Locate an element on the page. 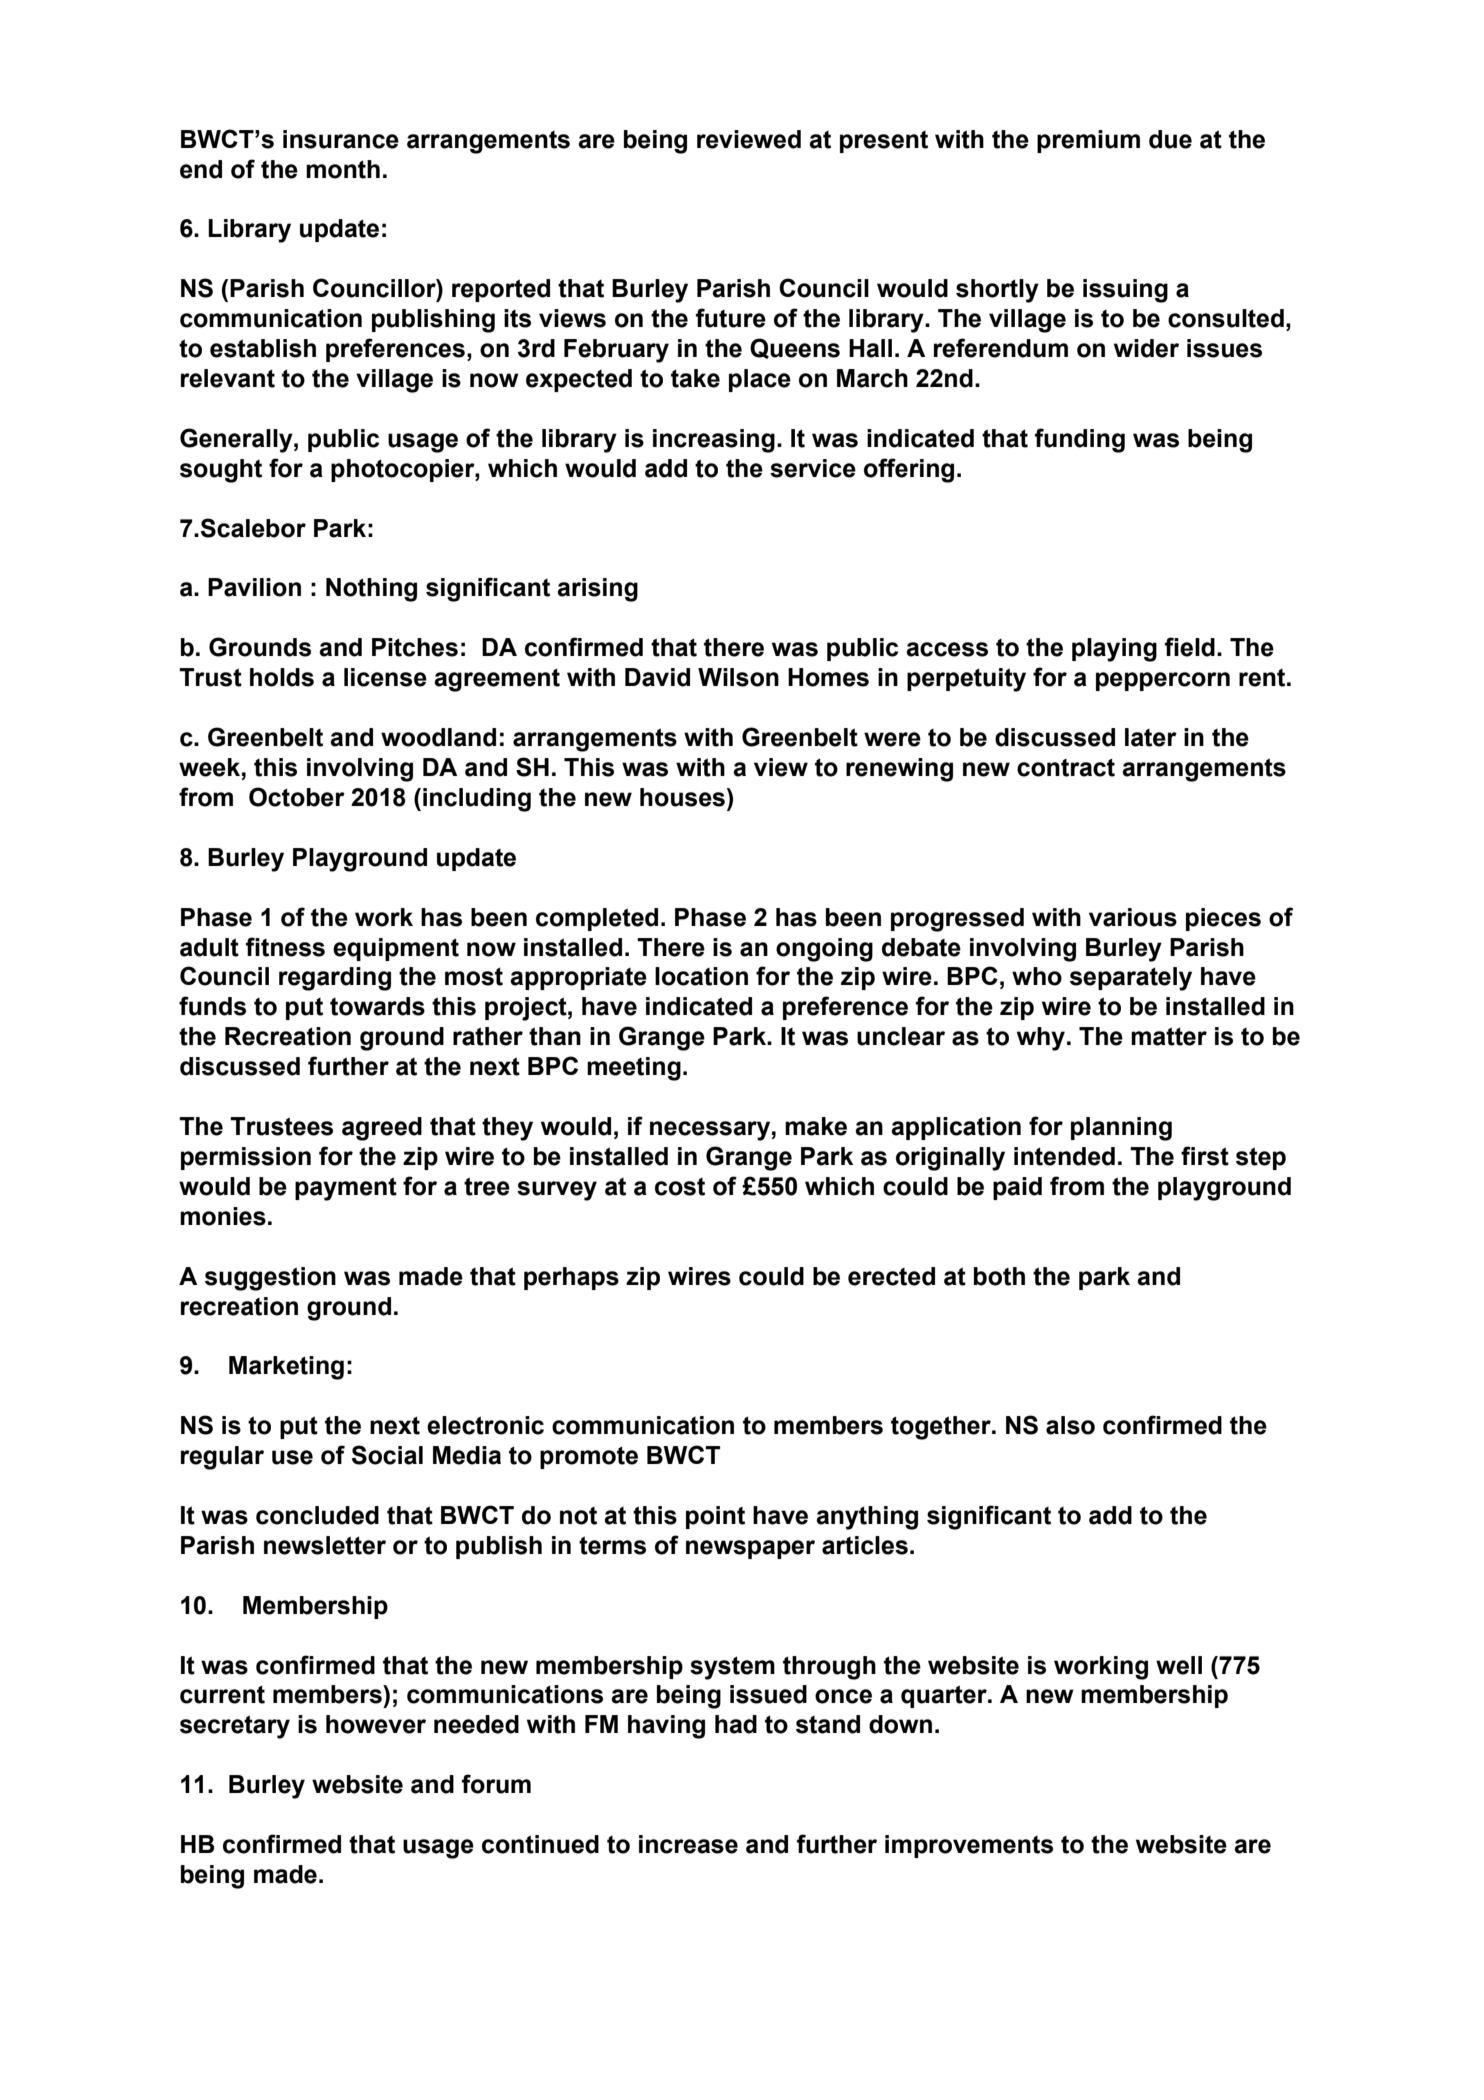 The height and width of the document is (2100, 1484). separately is located at coordinates (1131, 979).
